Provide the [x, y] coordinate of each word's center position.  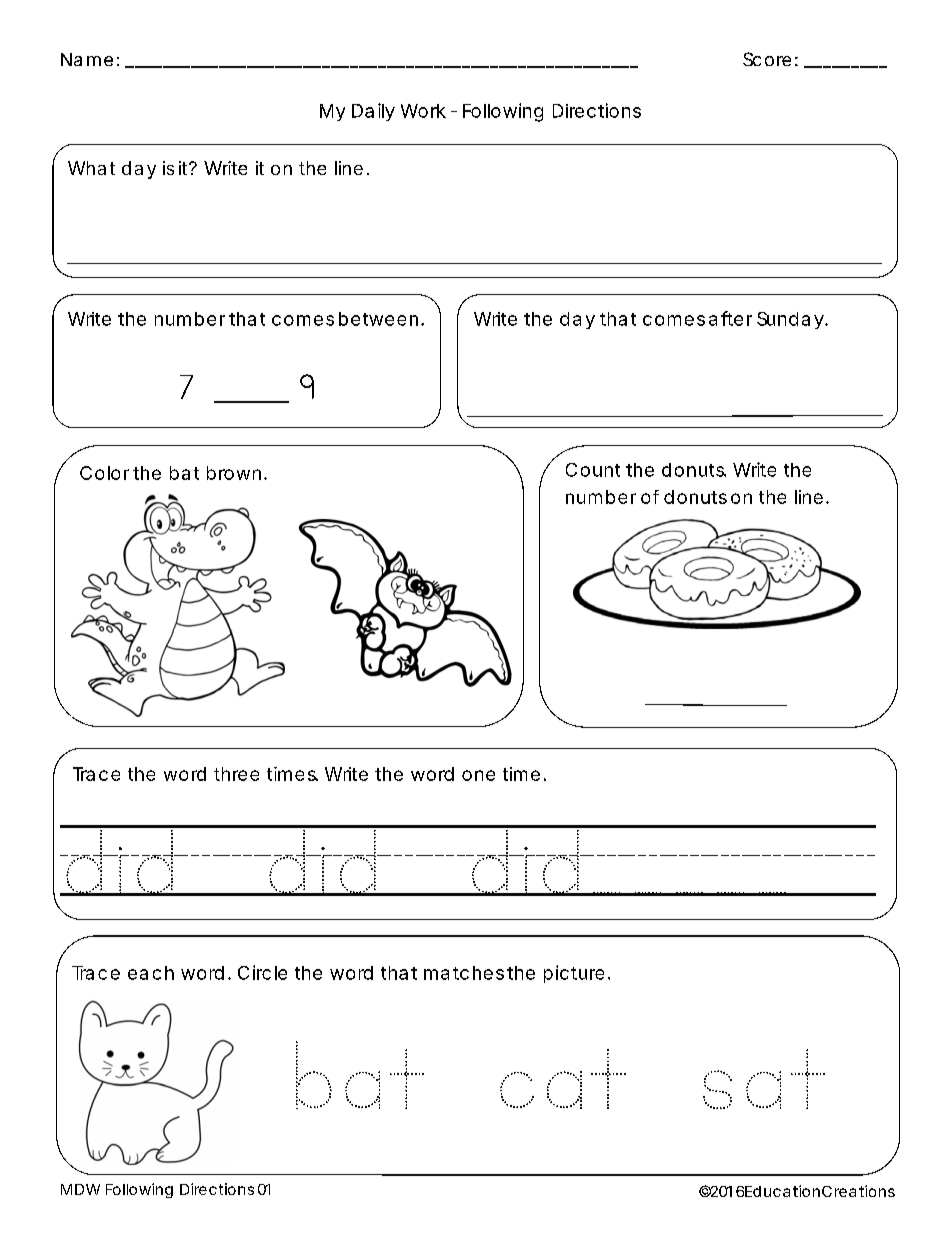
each [151, 973]
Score [767, 59]
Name [87, 59]
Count [593, 470]
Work [423, 111]
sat [764, 1079]
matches [464, 973]
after [730, 318]
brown [234, 473]
